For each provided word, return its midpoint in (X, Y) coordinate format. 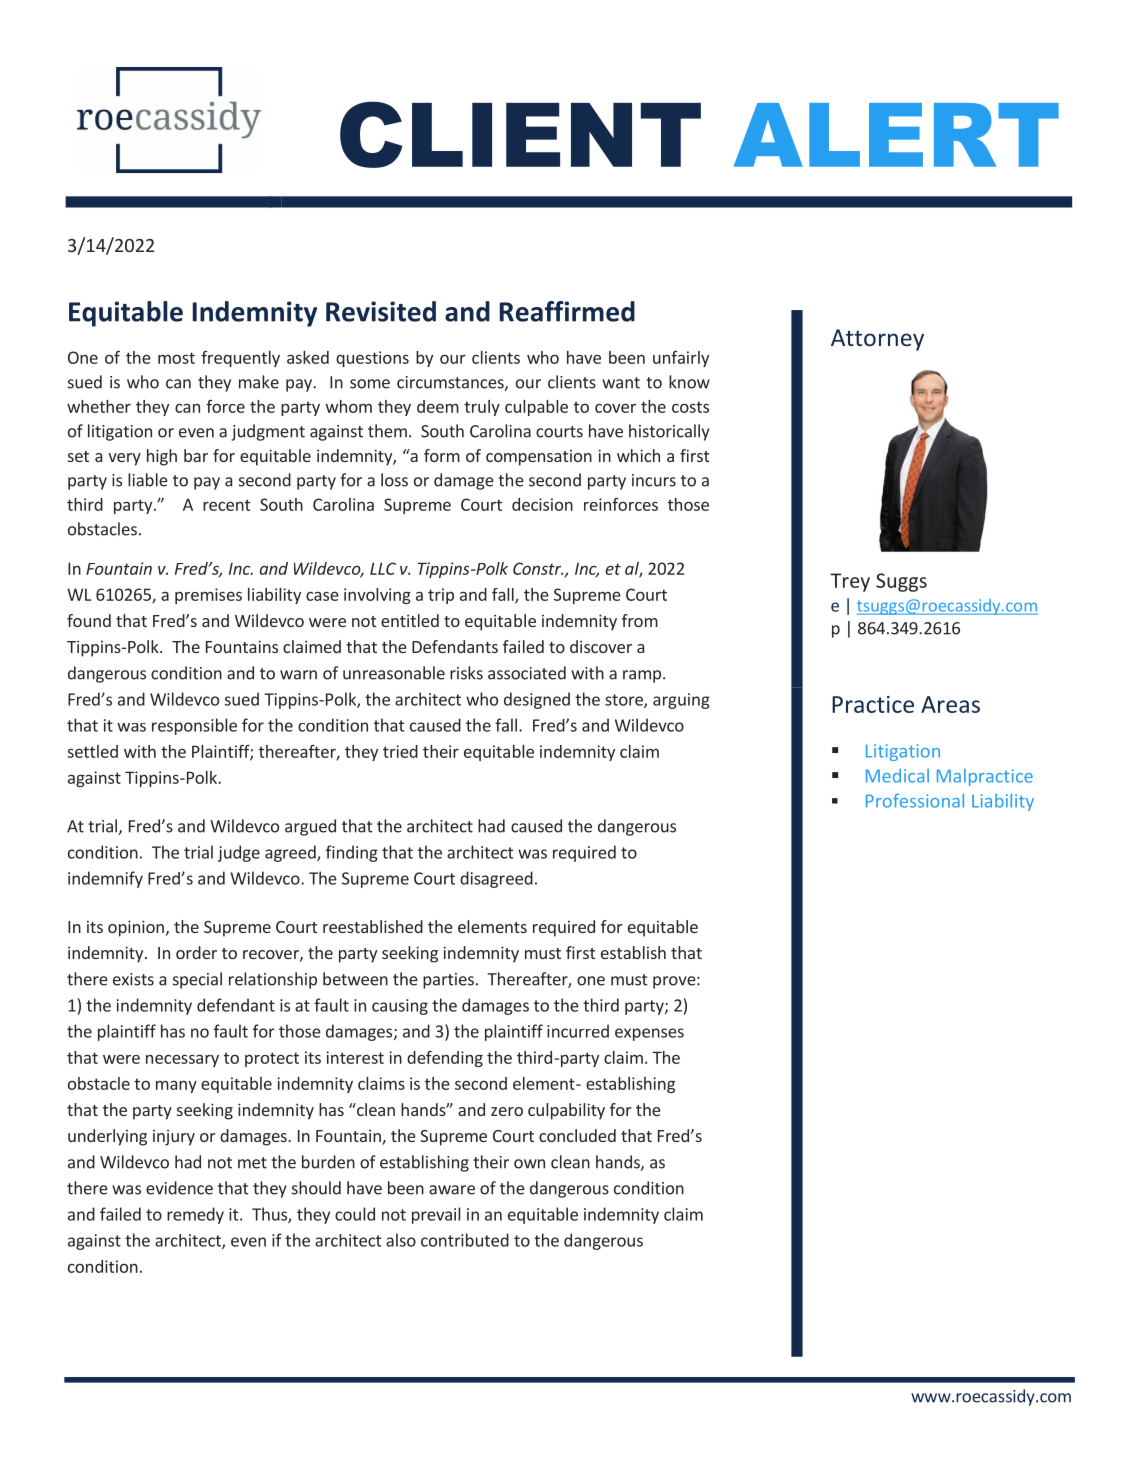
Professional (915, 800)
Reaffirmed (567, 311)
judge (239, 853)
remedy (195, 1215)
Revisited (381, 311)
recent (227, 505)
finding (352, 853)
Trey (850, 582)
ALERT (896, 135)
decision (542, 504)
